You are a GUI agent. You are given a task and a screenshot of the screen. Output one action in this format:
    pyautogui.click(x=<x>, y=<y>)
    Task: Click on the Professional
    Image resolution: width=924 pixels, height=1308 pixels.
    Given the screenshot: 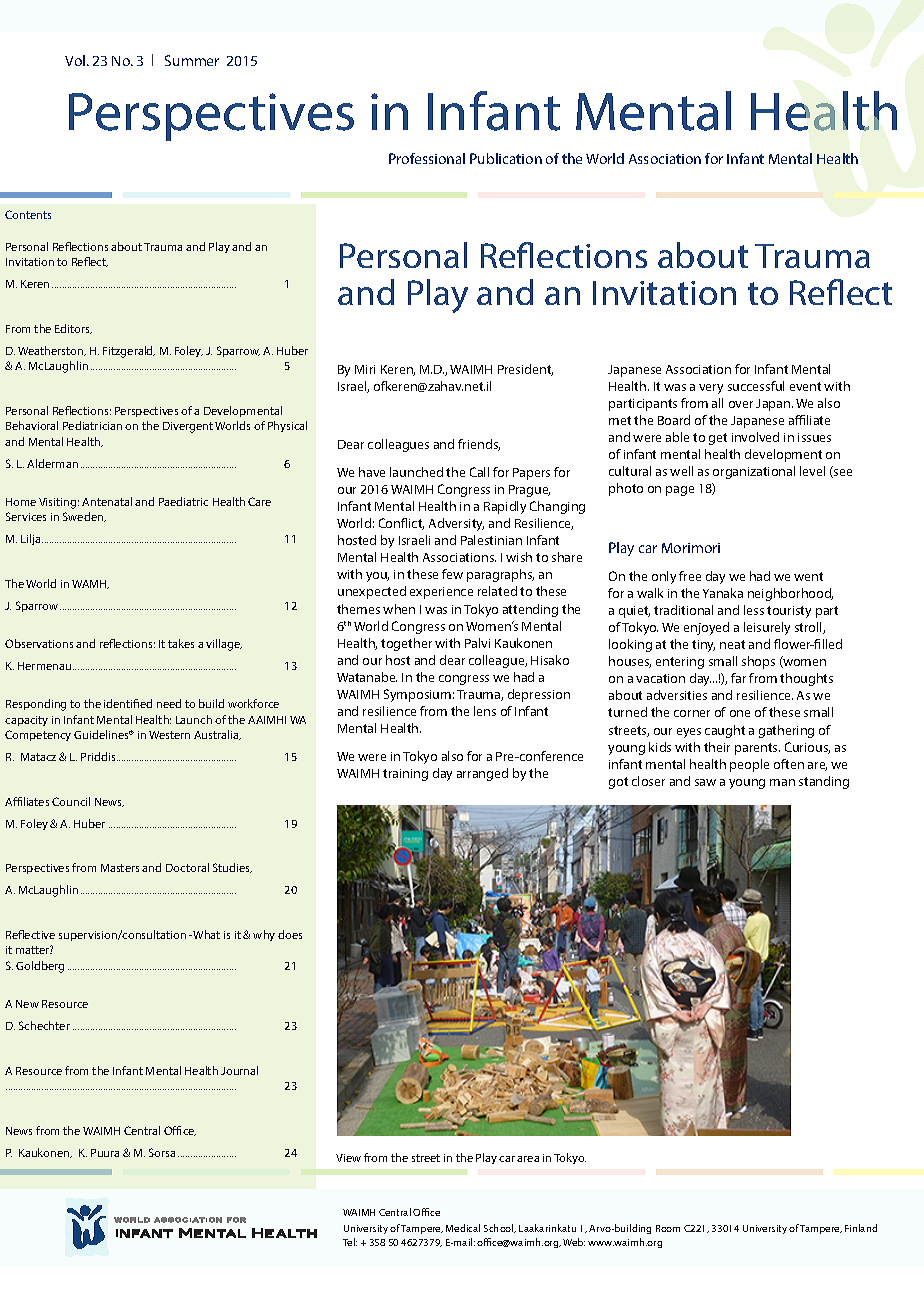 What is the action you would take?
    pyautogui.click(x=427, y=158)
